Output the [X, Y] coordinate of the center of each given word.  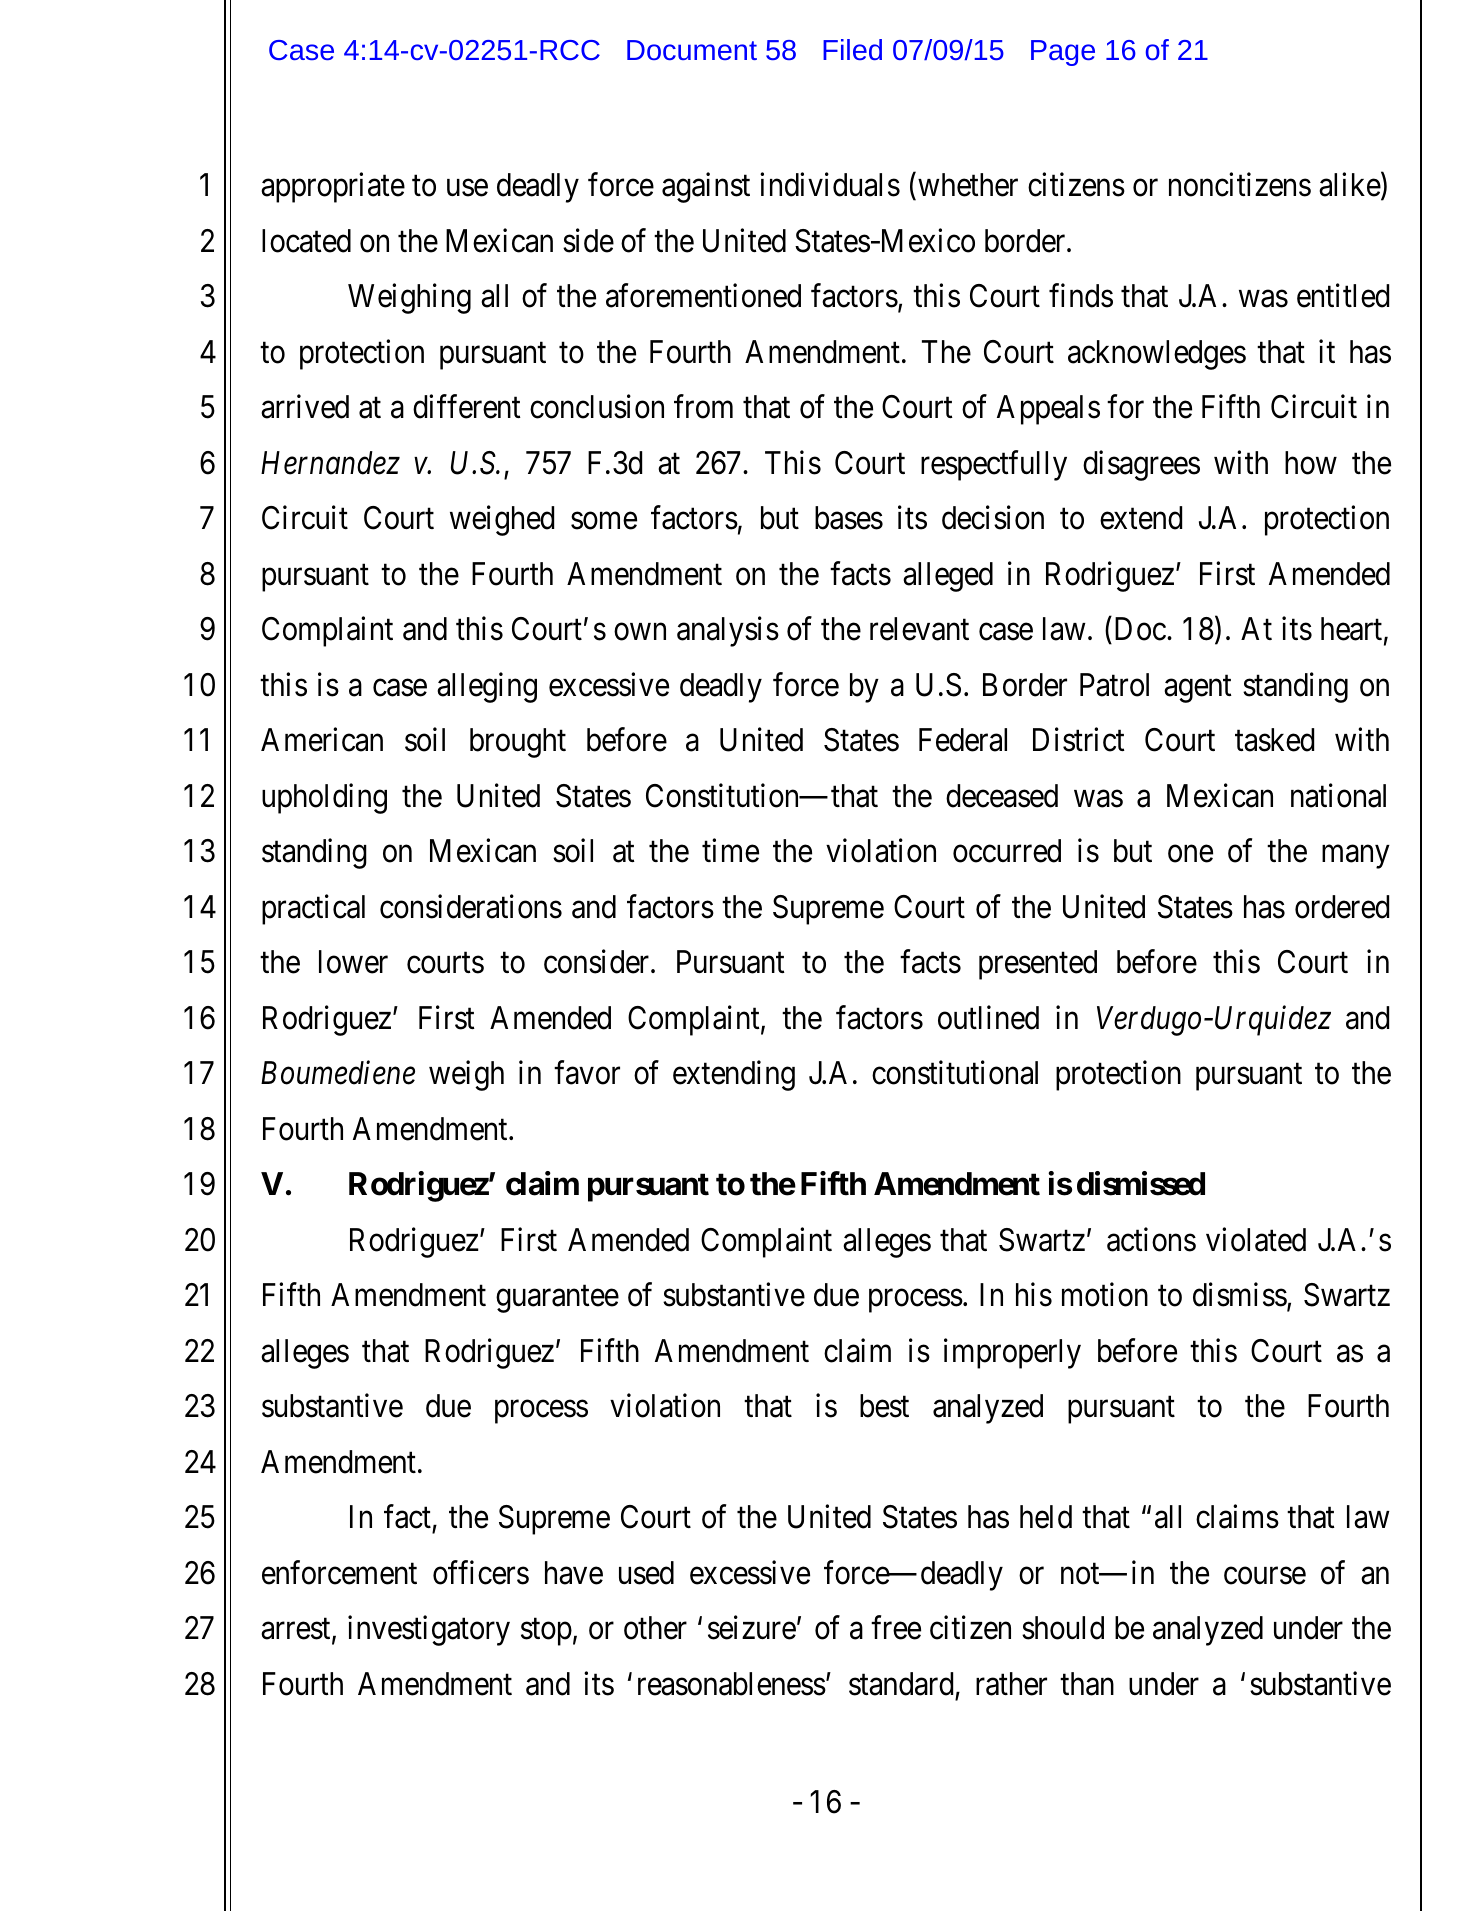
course [1265, 1576]
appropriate [333, 188]
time [730, 851]
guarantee [557, 1299]
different [467, 407]
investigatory [429, 1631]
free [896, 1628]
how [1311, 463]
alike [1350, 185]
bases [849, 518]
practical [313, 910]
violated [1256, 1240]
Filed [852, 49]
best [884, 1406]
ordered [1342, 907]
